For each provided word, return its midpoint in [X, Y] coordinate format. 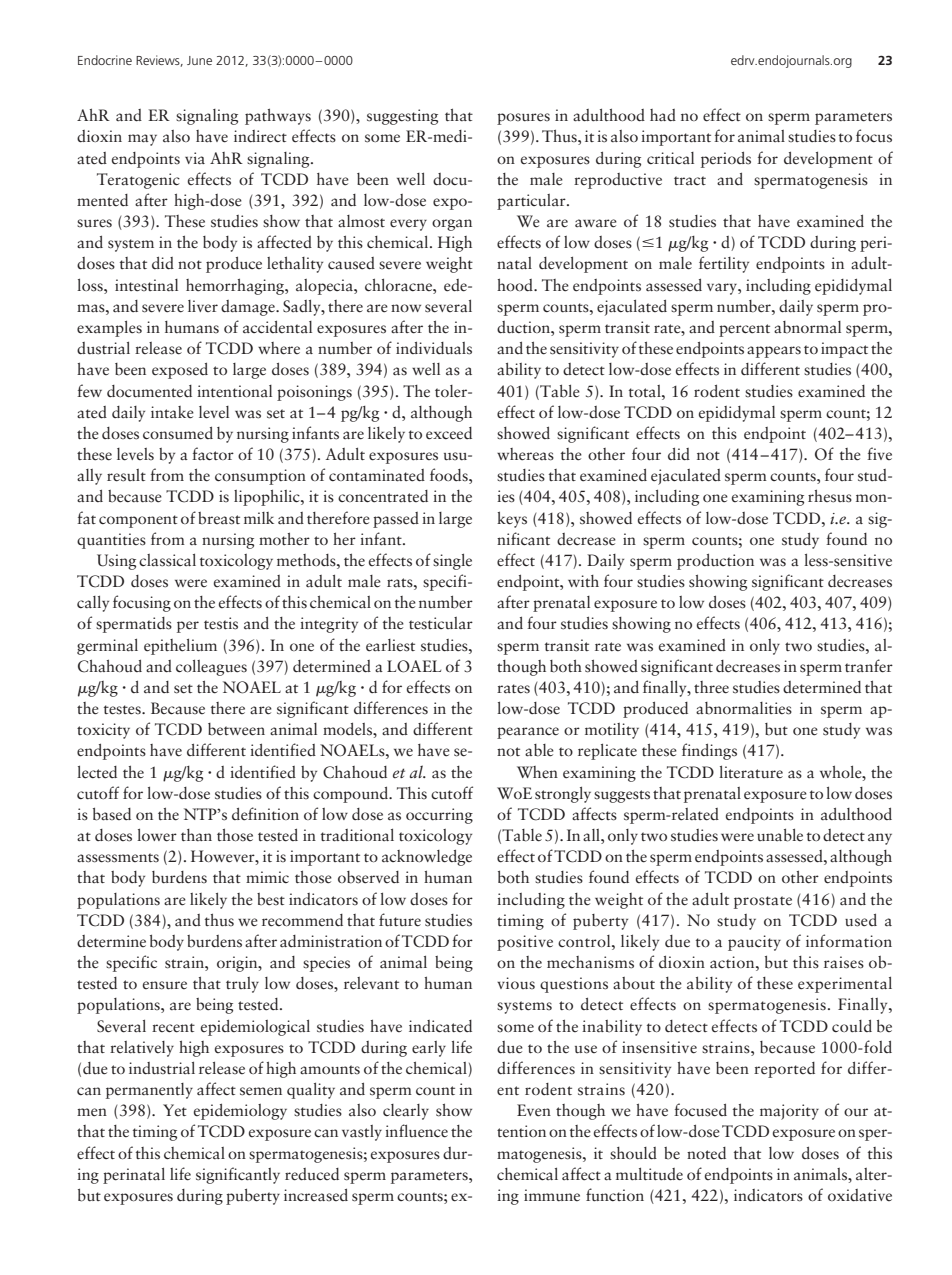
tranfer [869, 666]
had [663, 115]
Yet [175, 1110]
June [199, 60]
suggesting [402, 117]
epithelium [180, 647]
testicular [441, 623]
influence [416, 1131]
